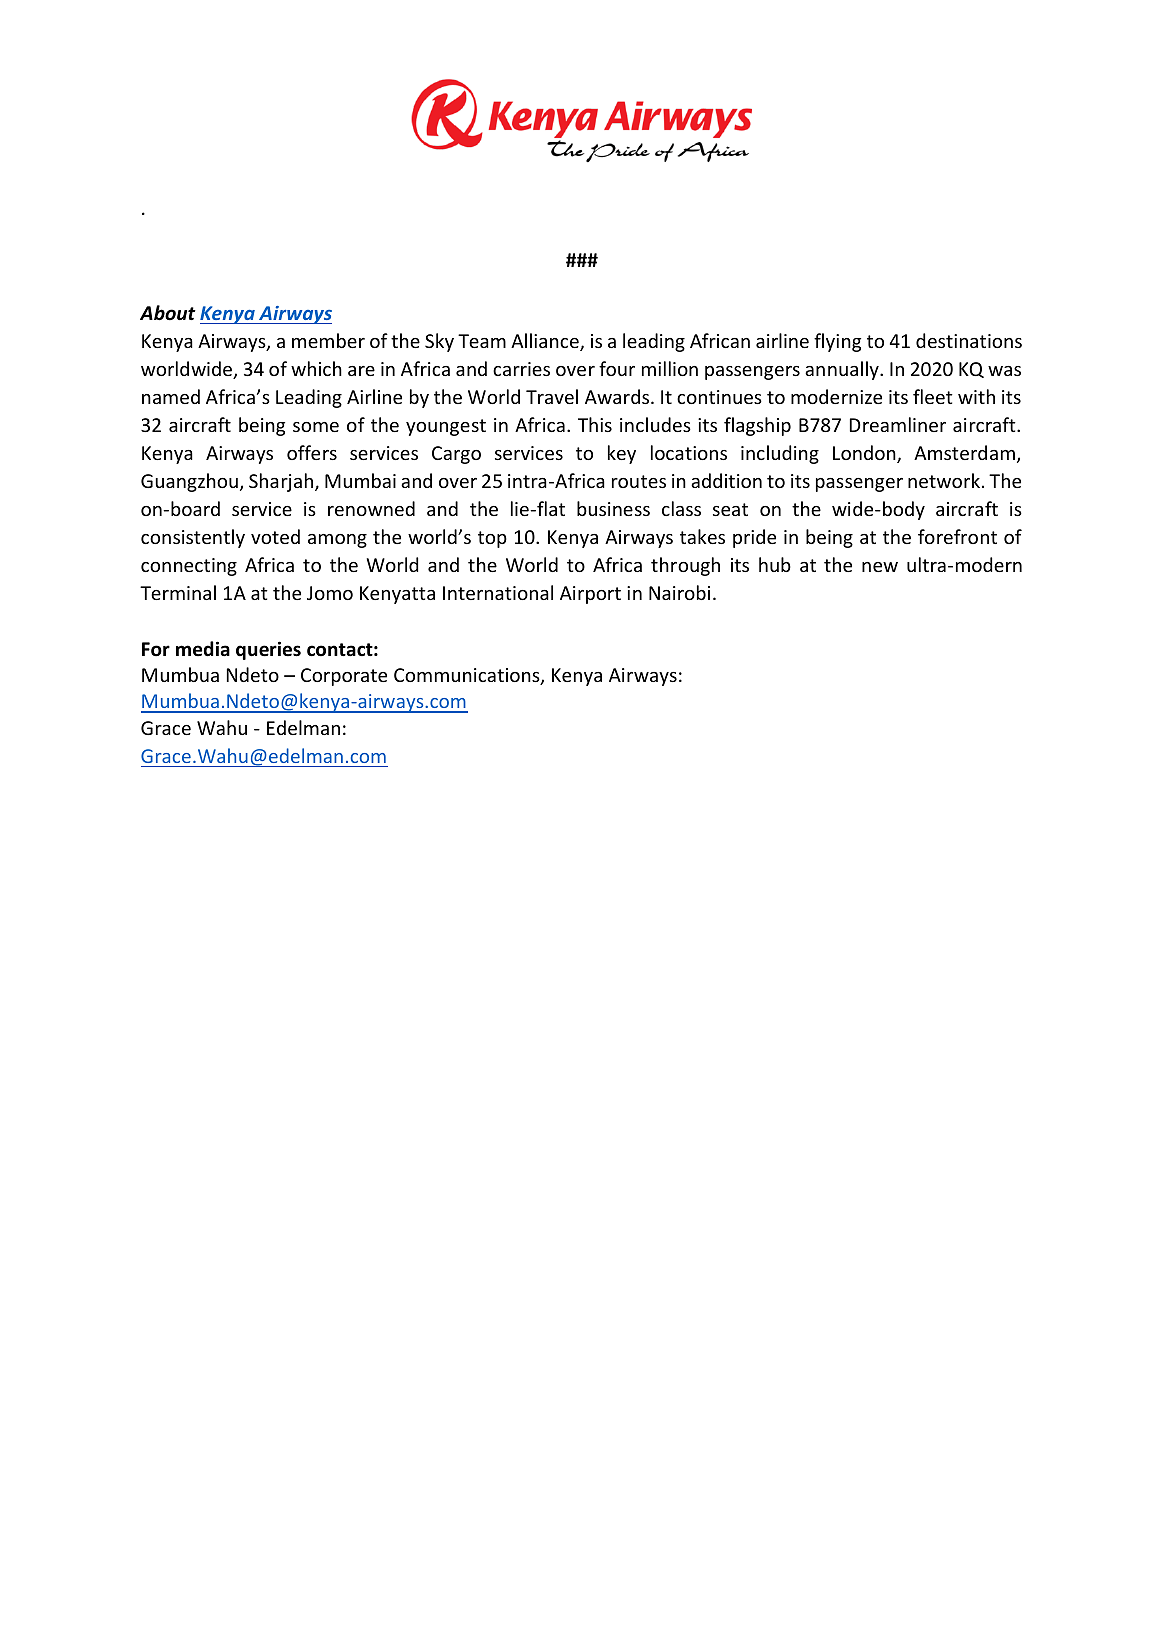  What do you see at coordinates (613, 508) in the screenshot?
I see `business` at bounding box center [613, 508].
